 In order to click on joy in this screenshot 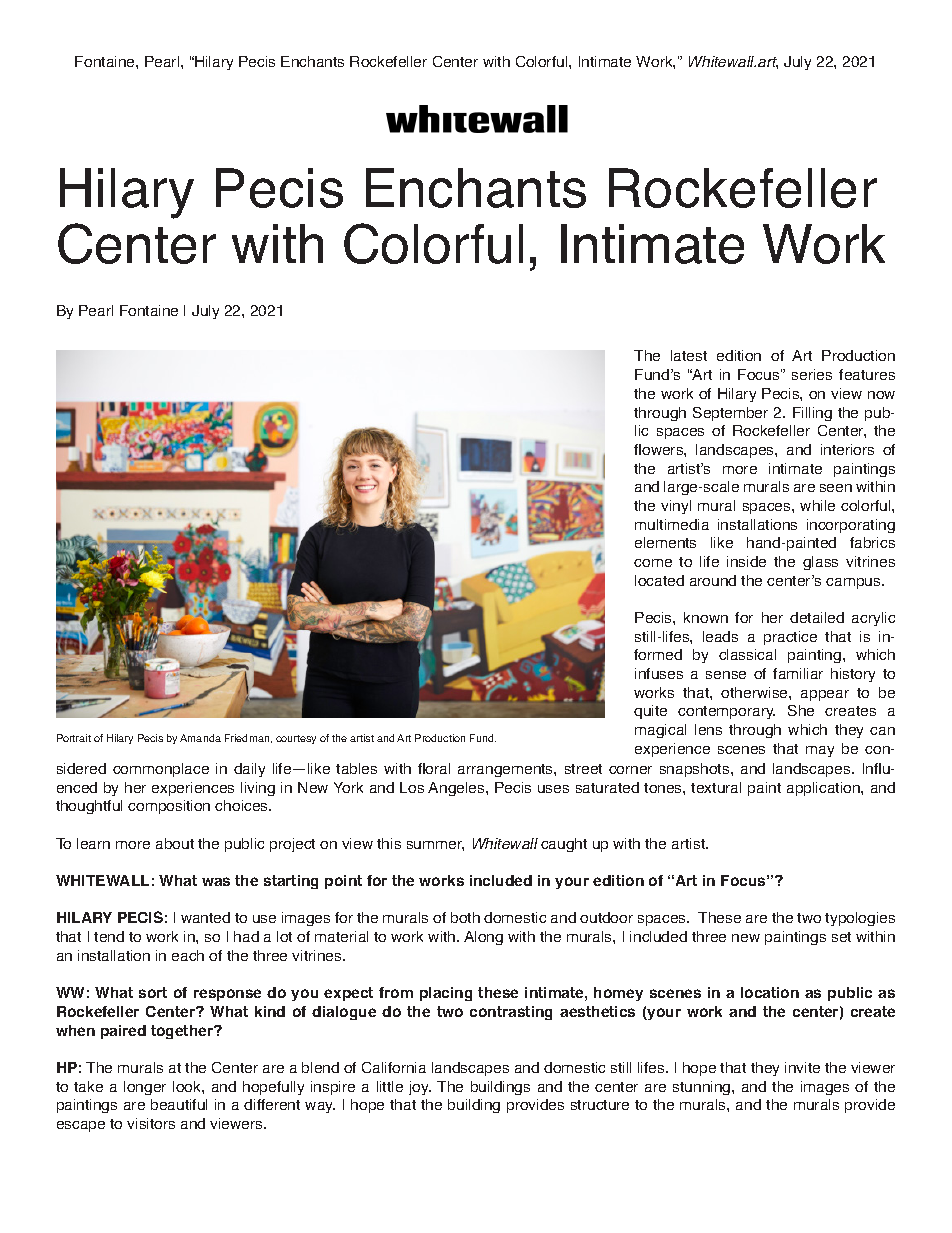, I will do `click(420, 1088)`.
